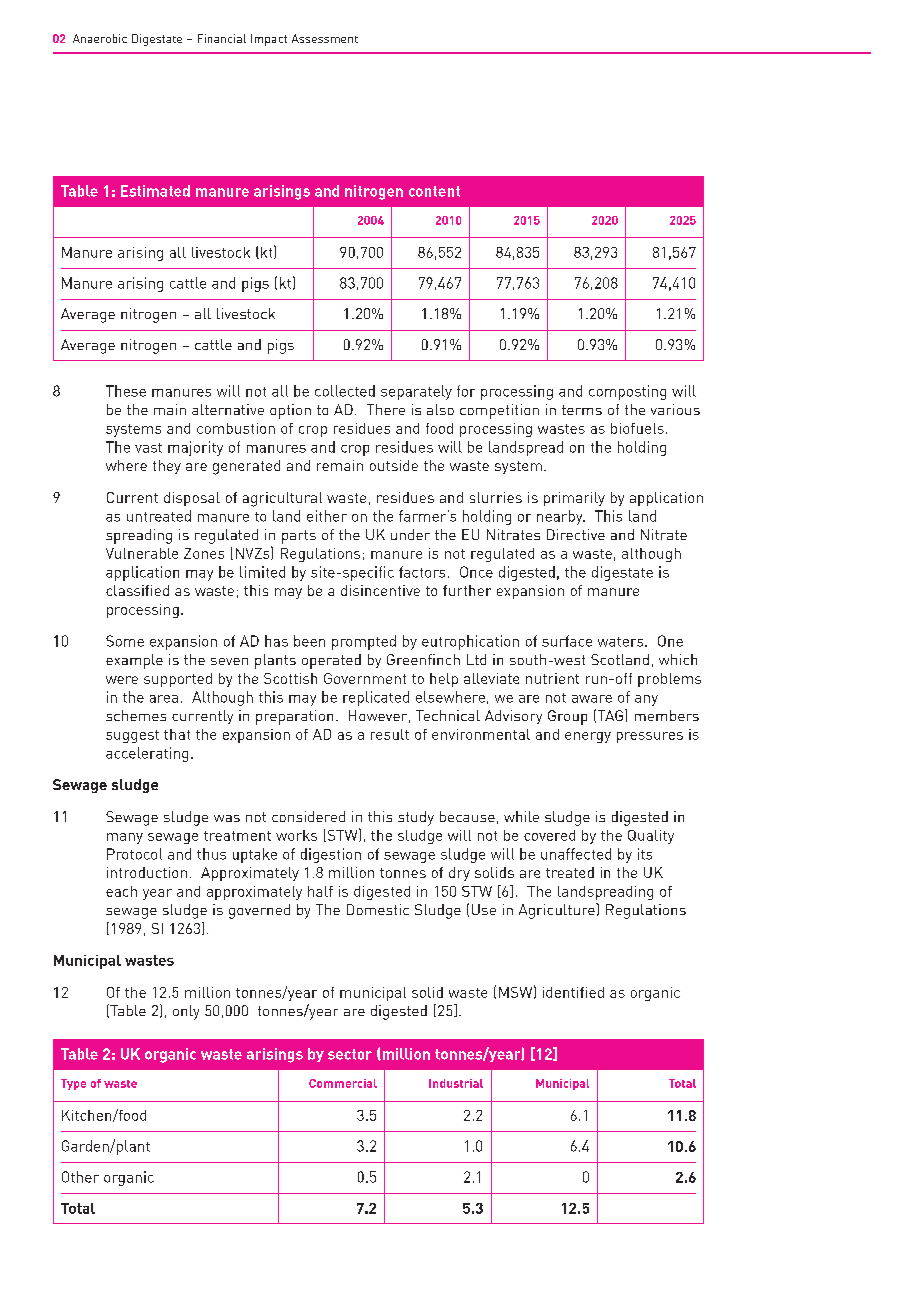 The width and height of the image is (924, 1308). I want to click on Other, so click(80, 1177).
